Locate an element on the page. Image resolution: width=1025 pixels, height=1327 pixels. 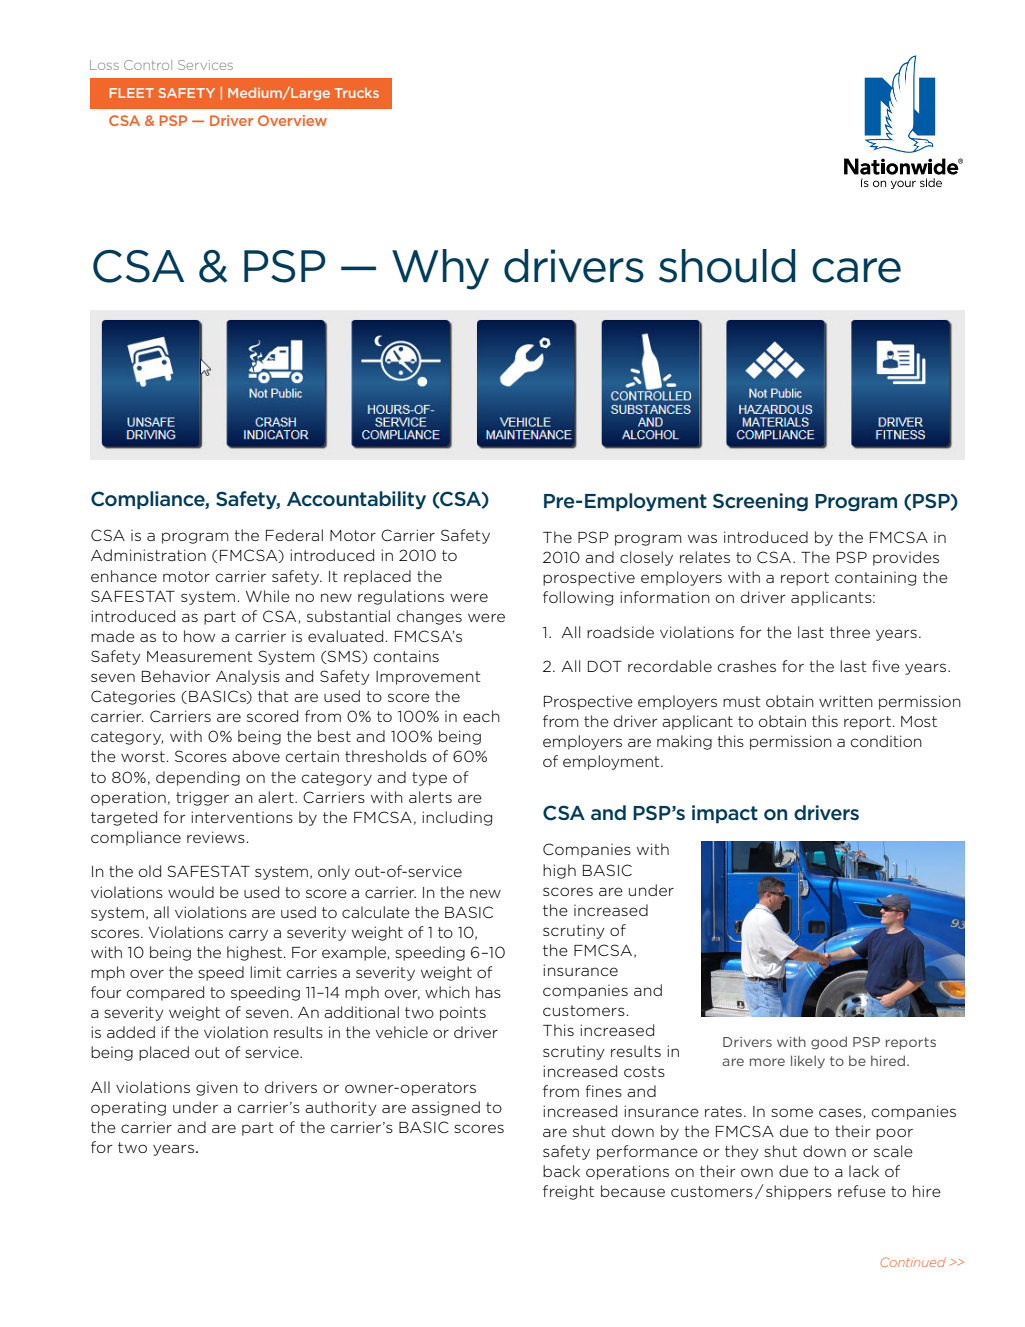
FLEET is located at coordinates (131, 93).
